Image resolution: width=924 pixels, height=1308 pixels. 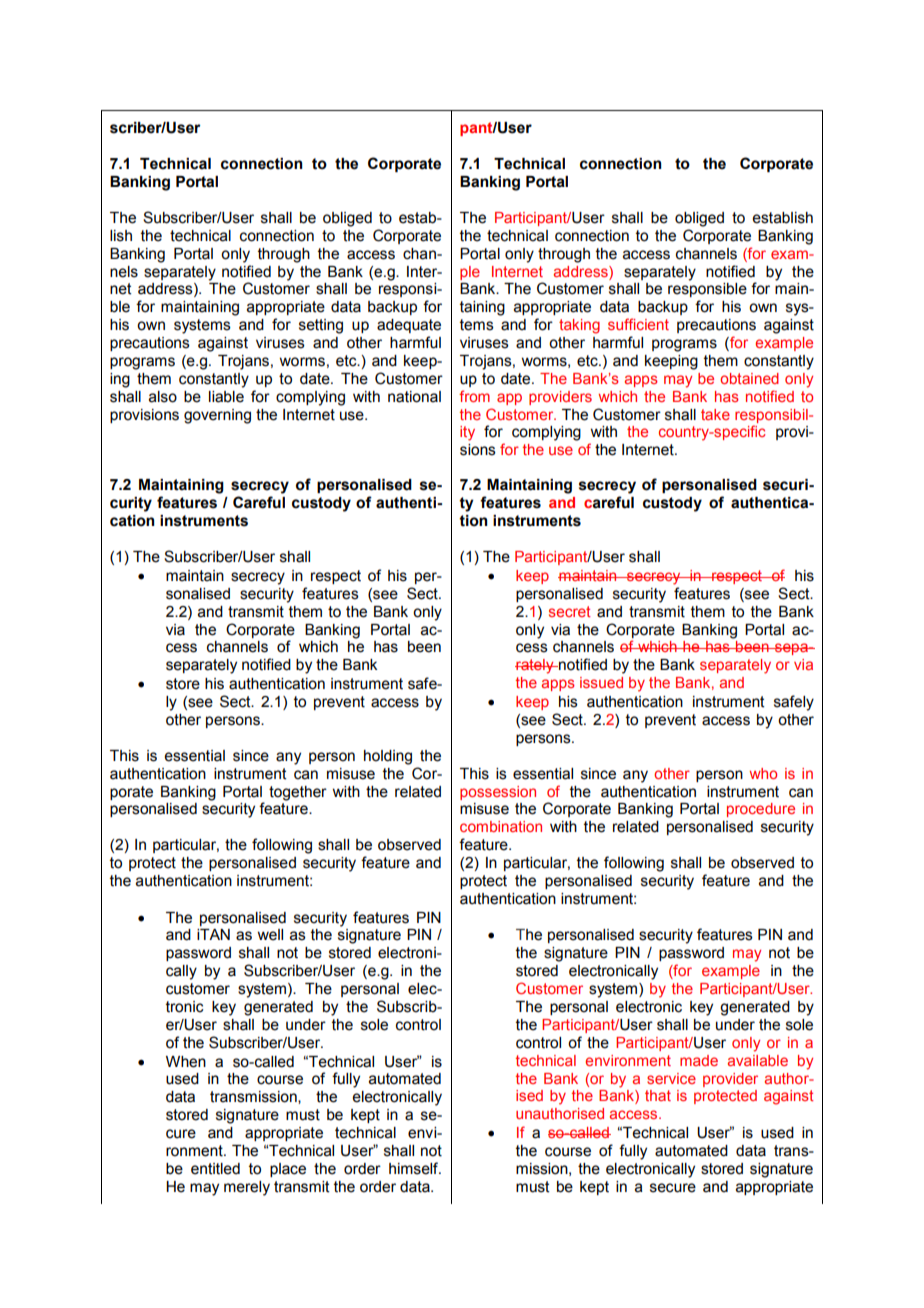 What do you see at coordinates (186, 1062) in the document?
I see `When` at bounding box center [186, 1062].
